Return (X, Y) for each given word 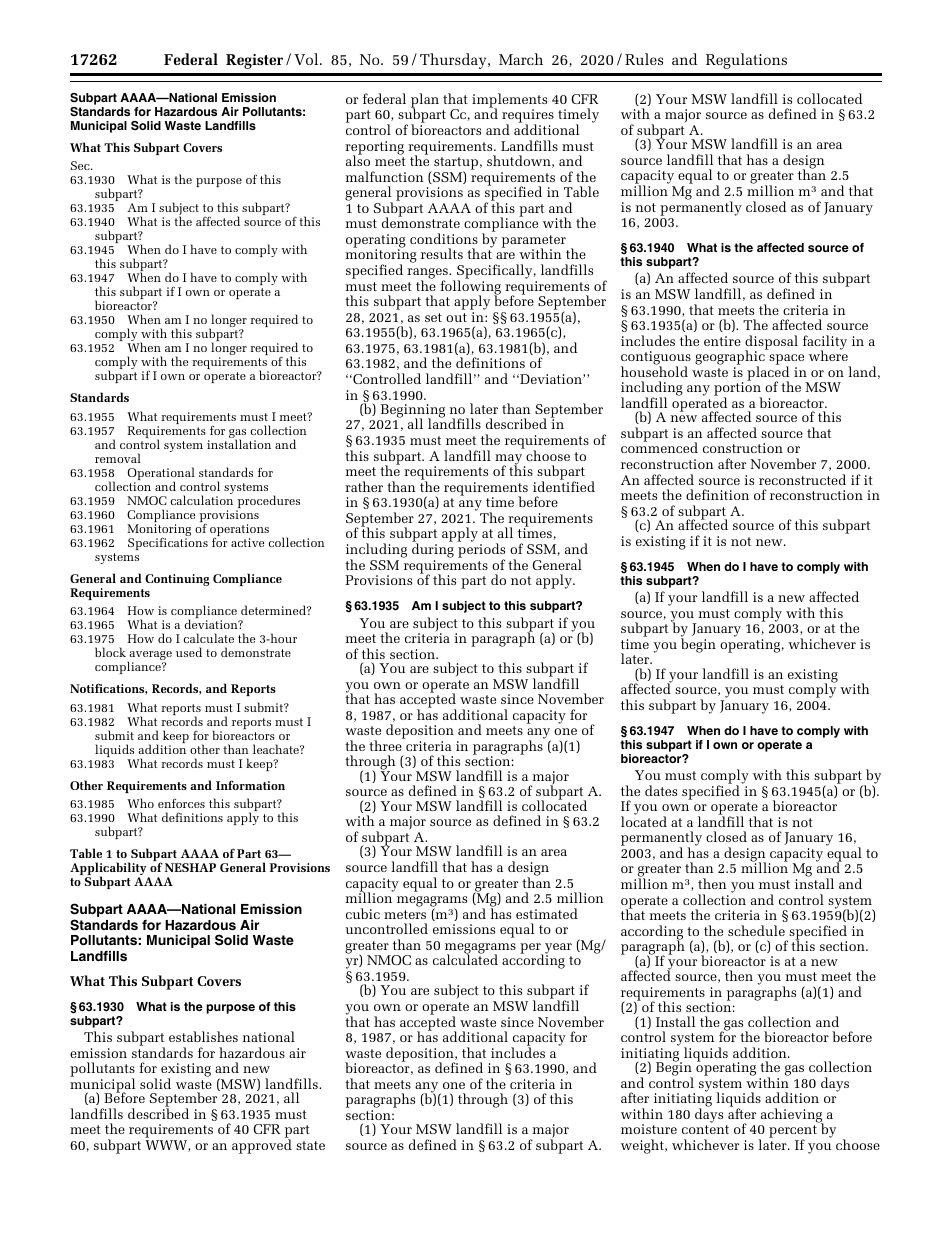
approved (262, 1146)
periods (481, 552)
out (456, 317)
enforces (181, 803)
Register (254, 61)
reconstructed (802, 479)
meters (405, 914)
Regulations (746, 61)
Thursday (454, 61)
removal (118, 458)
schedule (756, 930)
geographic (731, 358)
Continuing (177, 580)
